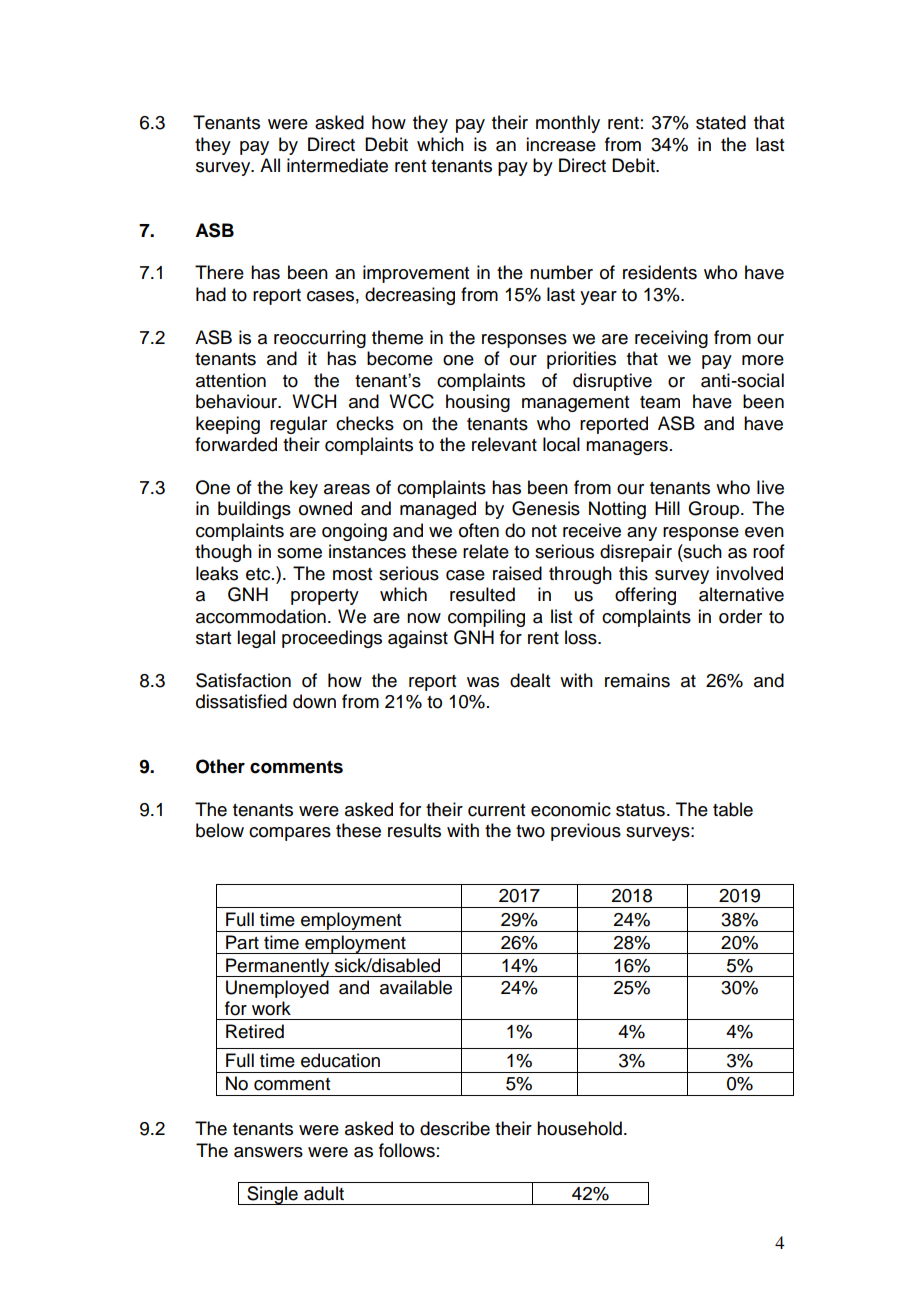 This screenshot has height=1308, width=924. Describe the element at coordinates (304, 489) in the screenshot. I see `key` at that location.
